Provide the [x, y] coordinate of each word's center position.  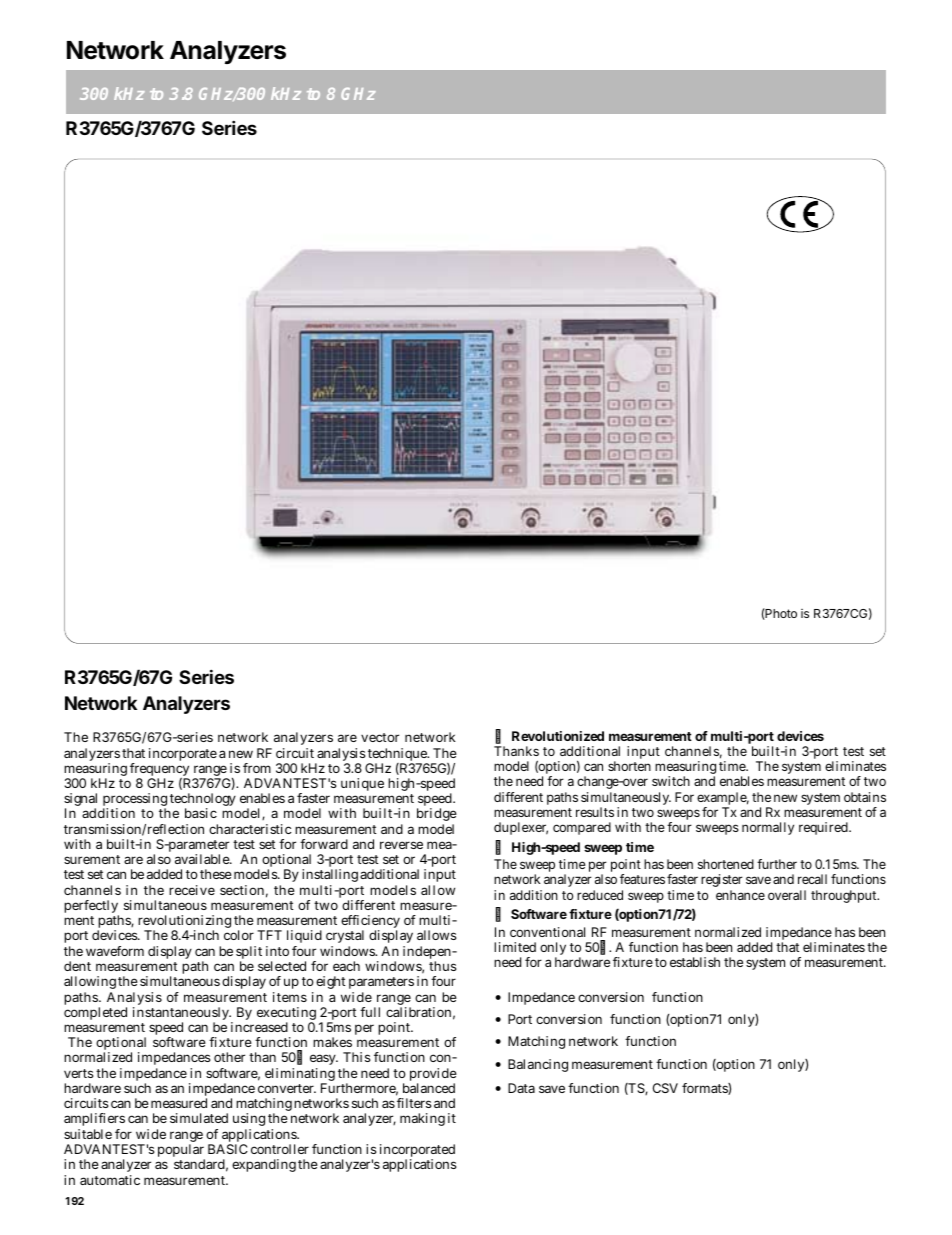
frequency [159, 771]
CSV [665, 1088]
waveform [115, 951]
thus [443, 966]
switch [671, 781]
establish [695, 962]
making [422, 1119]
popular [181, 1152]
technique [398, 756]
